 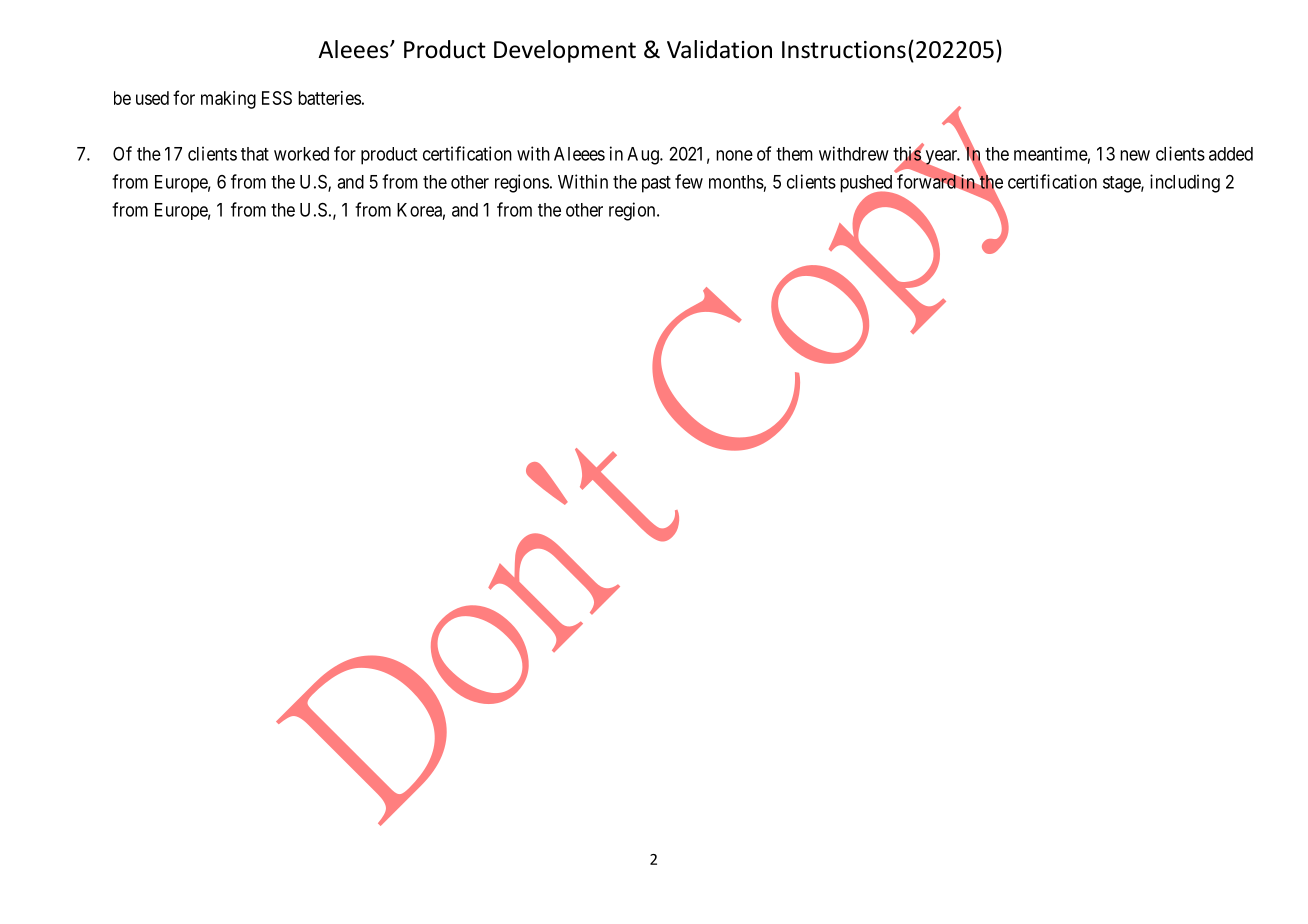 What do you see at coordinates (656, 184) in the page?
I see `past` at bounding box center [656, 184].
